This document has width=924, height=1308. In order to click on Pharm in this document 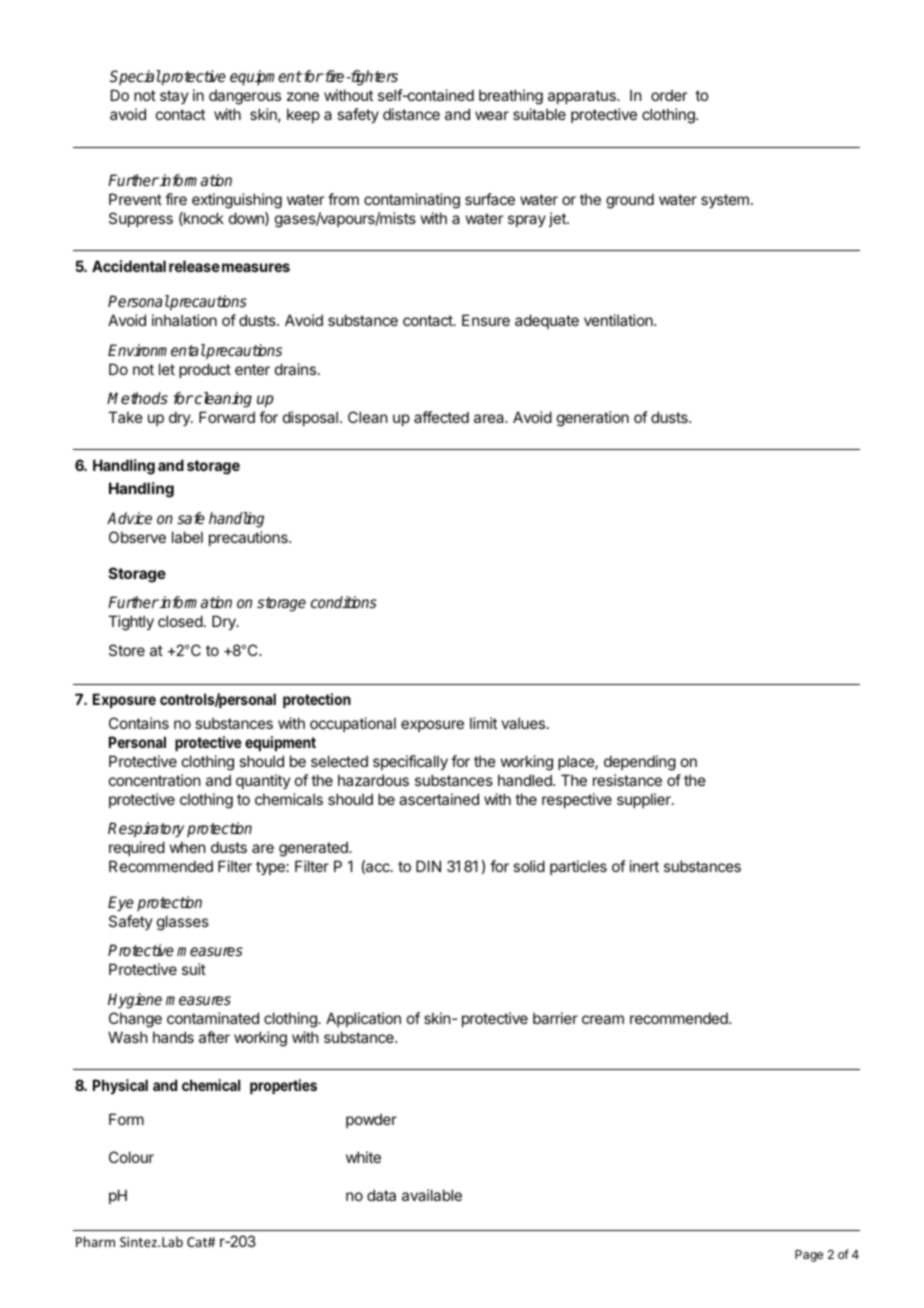, I will do `click(95, 1241)`.
